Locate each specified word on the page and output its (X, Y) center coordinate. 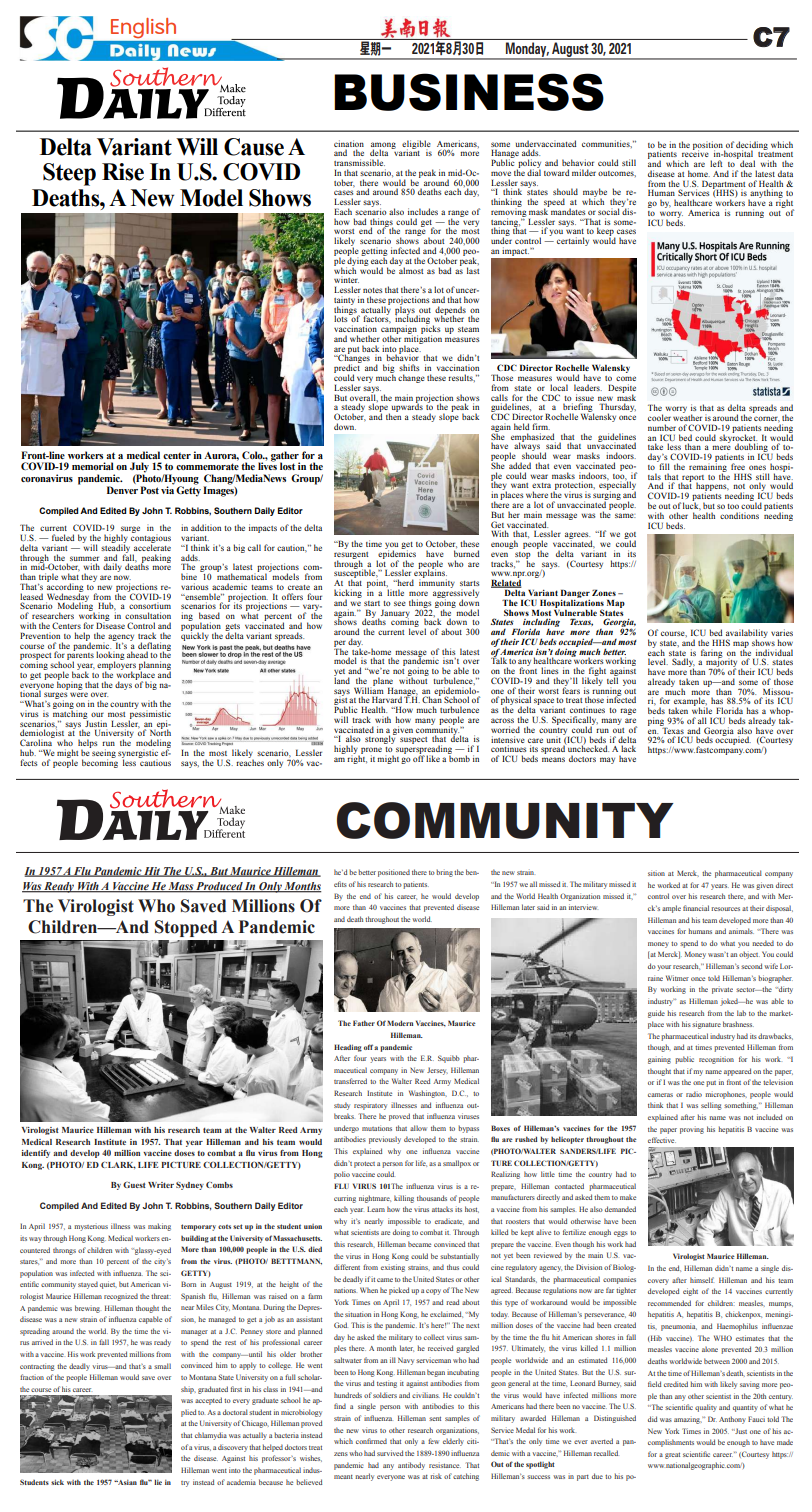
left (716, 163)
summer (84, 558)
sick (57, 1482)
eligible (416, 145)
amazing (688, 1421)
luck (692, 505)
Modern (400, 1023)
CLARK (118, 1165)
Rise (123, 172)
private (722, 991)
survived (390, 1453)
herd (404, 582)
